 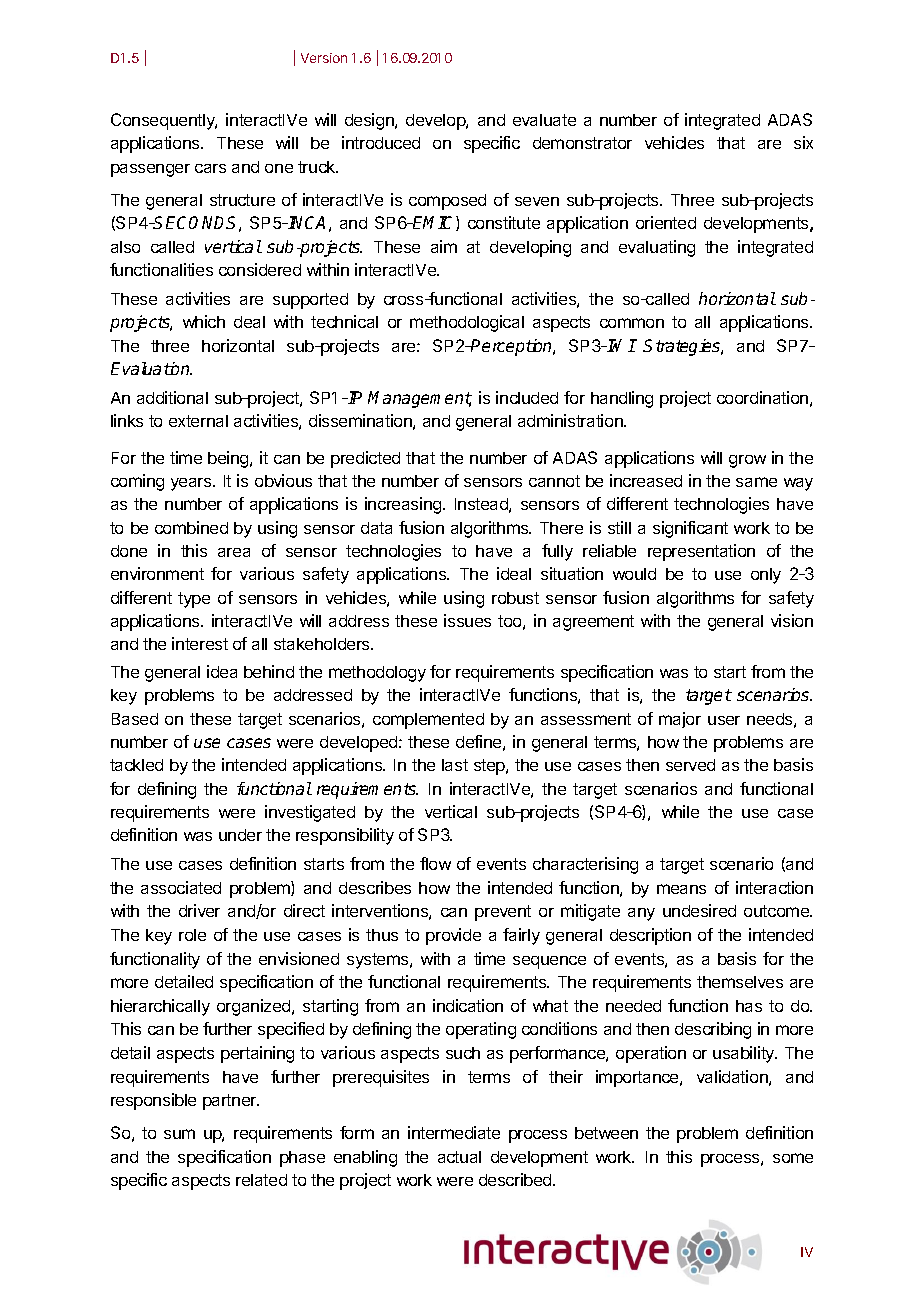 What do you see at coordinates (455, 765) in the document?
I see `last` at bounding box center [455, 765].
